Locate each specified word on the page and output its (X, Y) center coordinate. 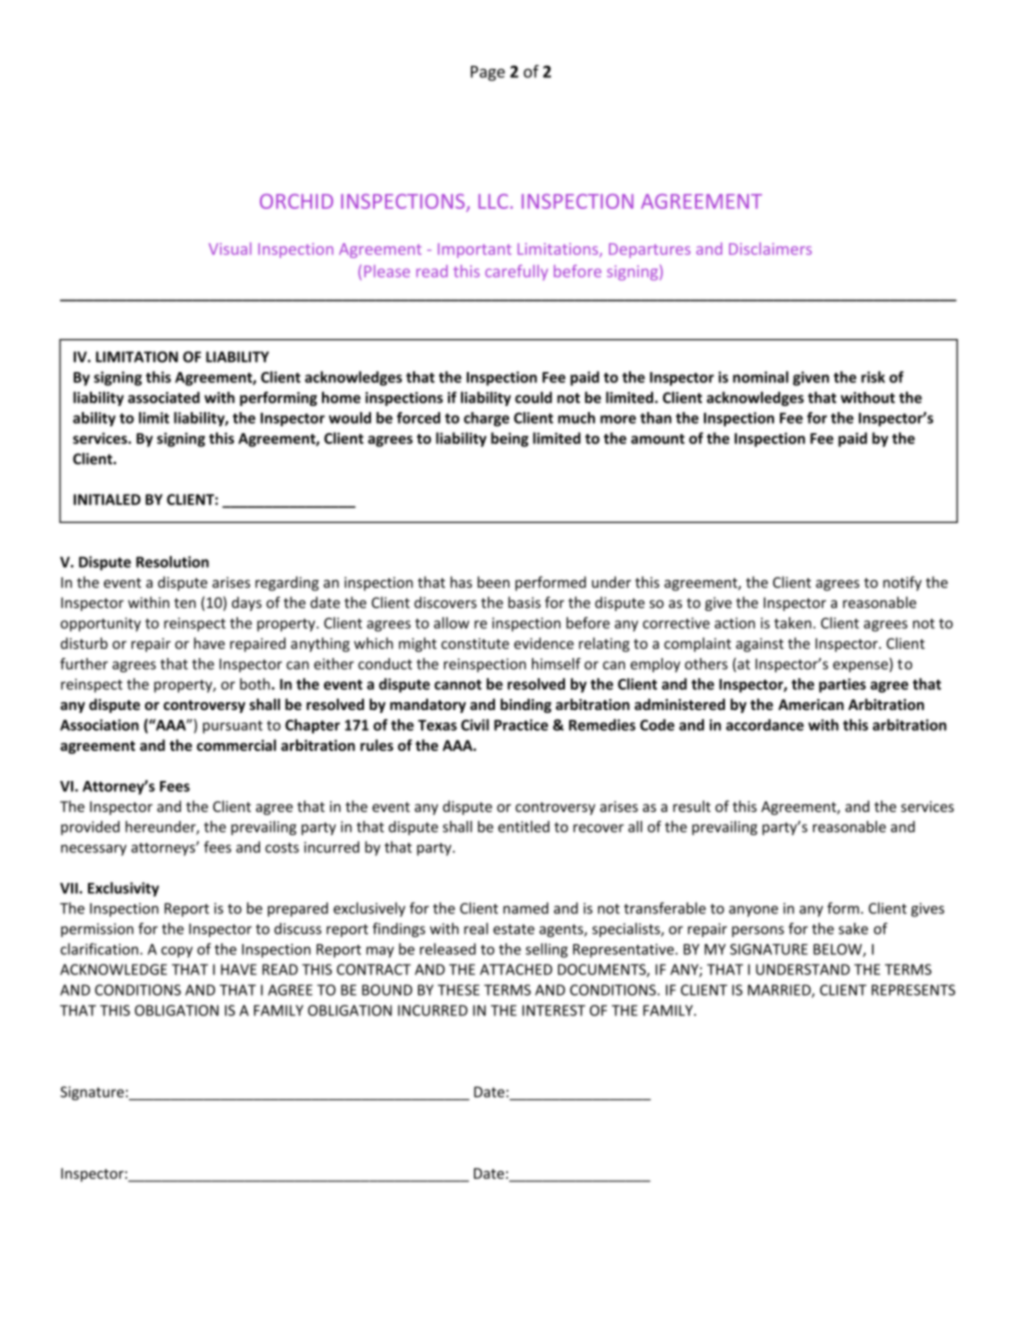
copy (177, 952)
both (255, 684)
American (811, 704)
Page (488, 73)
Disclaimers (770, 248)
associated (164, 397)
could (533, 397)
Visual (230, 248)
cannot (458, 684)
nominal (760, 377)
